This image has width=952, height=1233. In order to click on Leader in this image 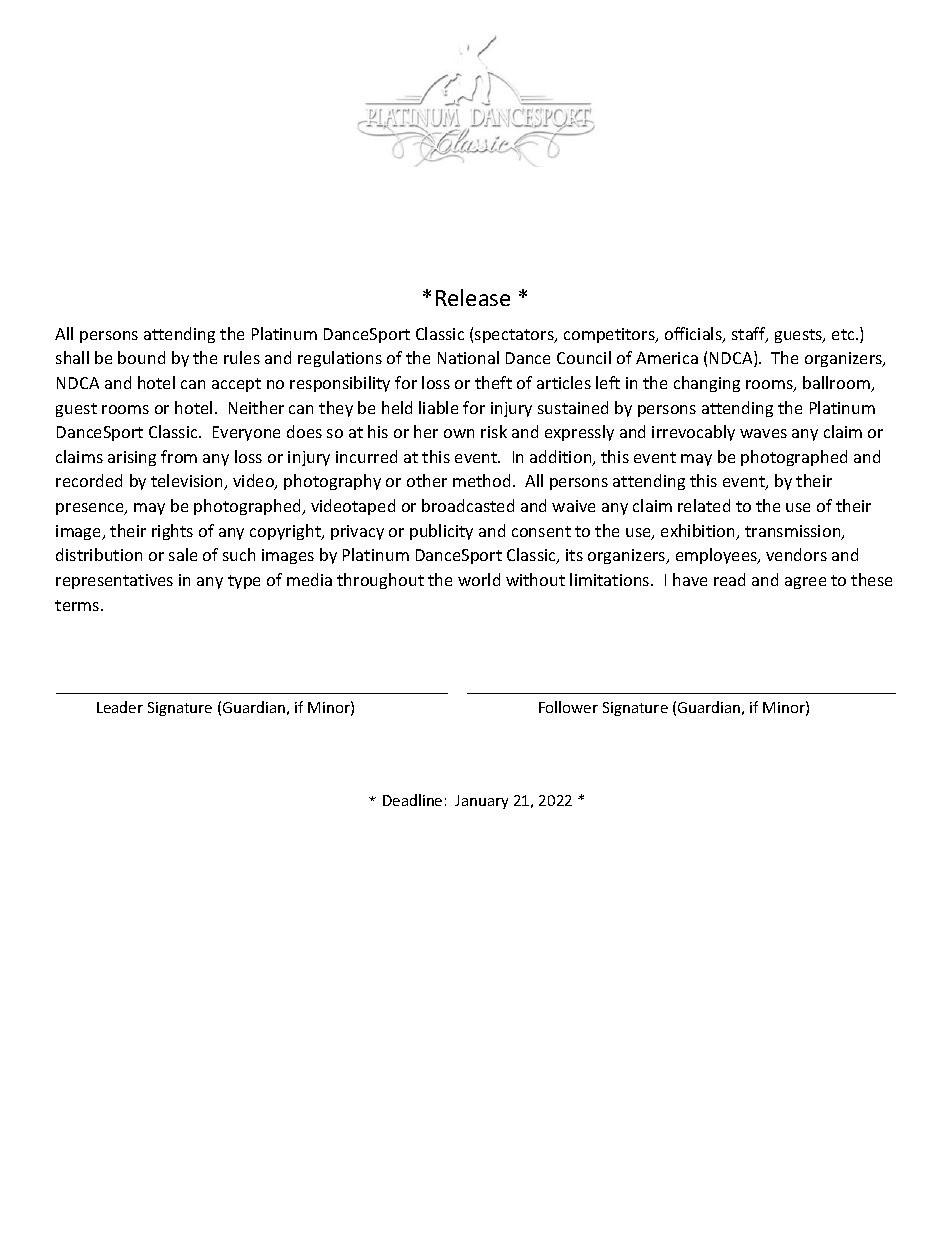, I will do `click(120, 707)`.
